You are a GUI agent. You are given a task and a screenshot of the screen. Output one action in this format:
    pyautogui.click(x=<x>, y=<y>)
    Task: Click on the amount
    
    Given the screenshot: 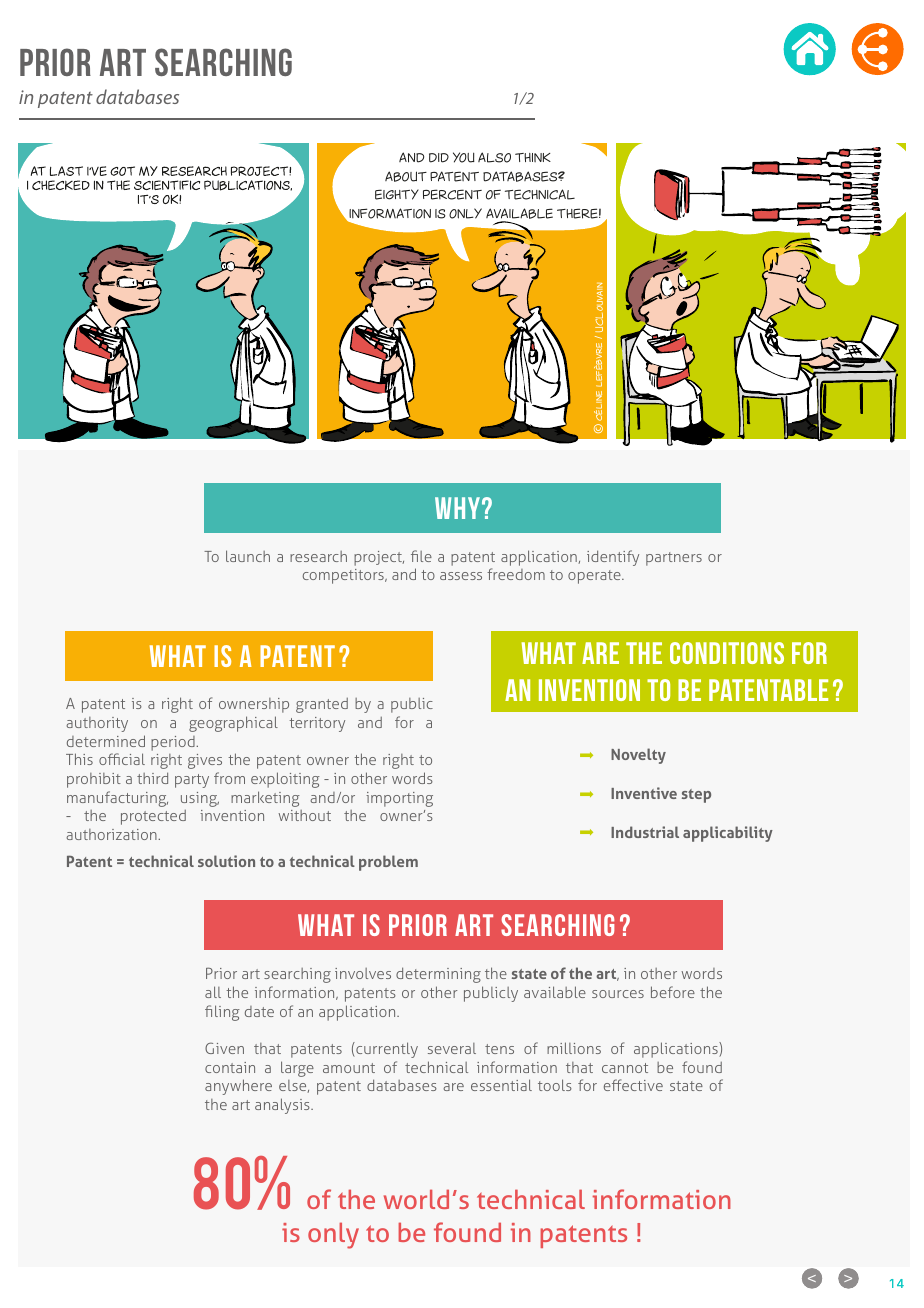 What is the action you would take?
    pyautogui.click(x=349, y=1068)
